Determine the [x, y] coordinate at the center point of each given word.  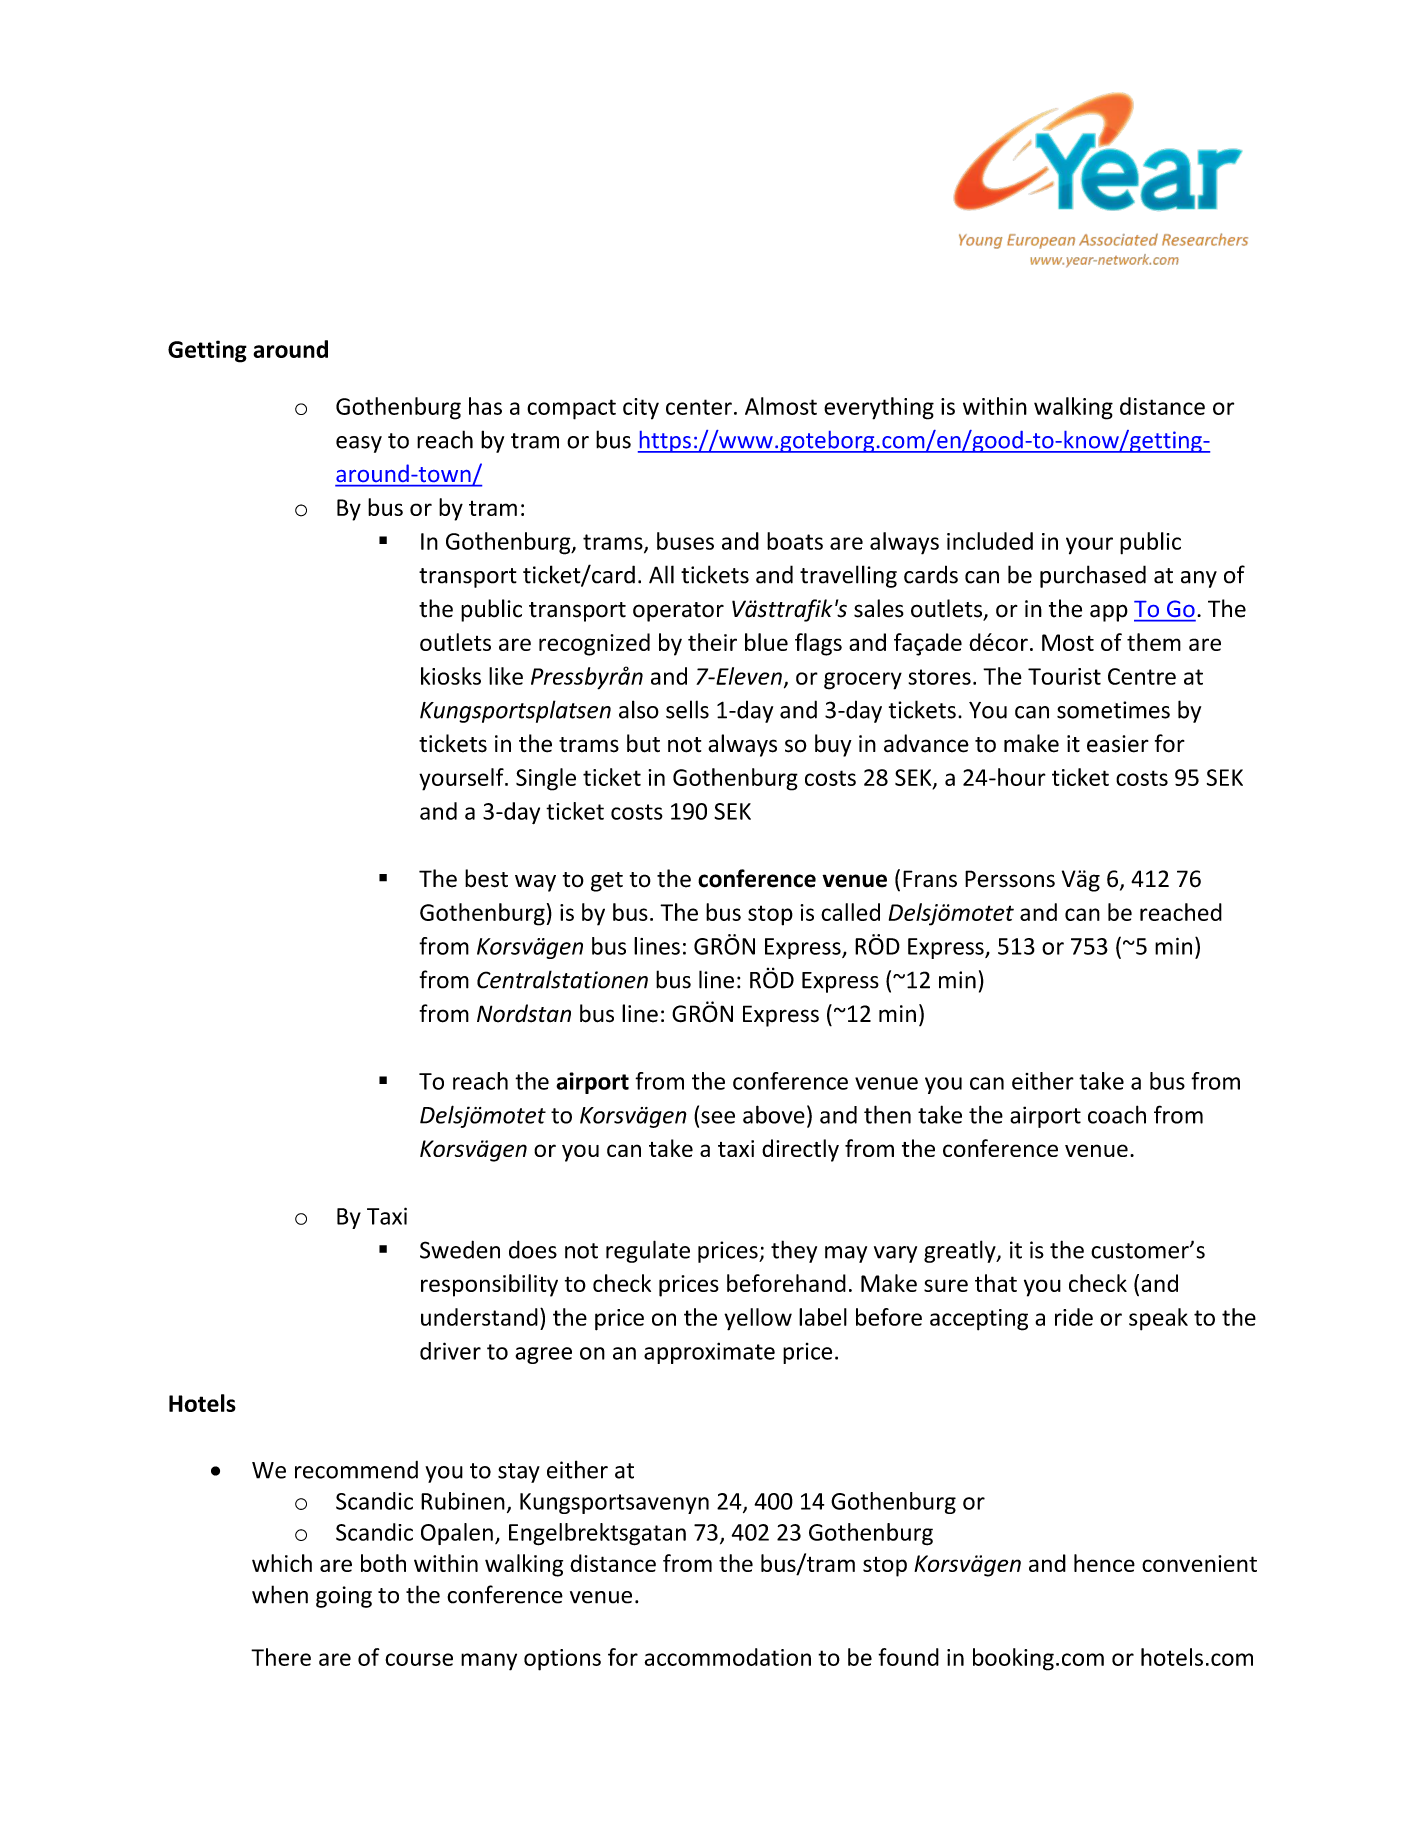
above [774, 1114]
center [699, 407]
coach [1117, 1114]
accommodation [727, 1657]
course [419, 1659]
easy [359, 444]
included [990, 541]
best [486, 878]
